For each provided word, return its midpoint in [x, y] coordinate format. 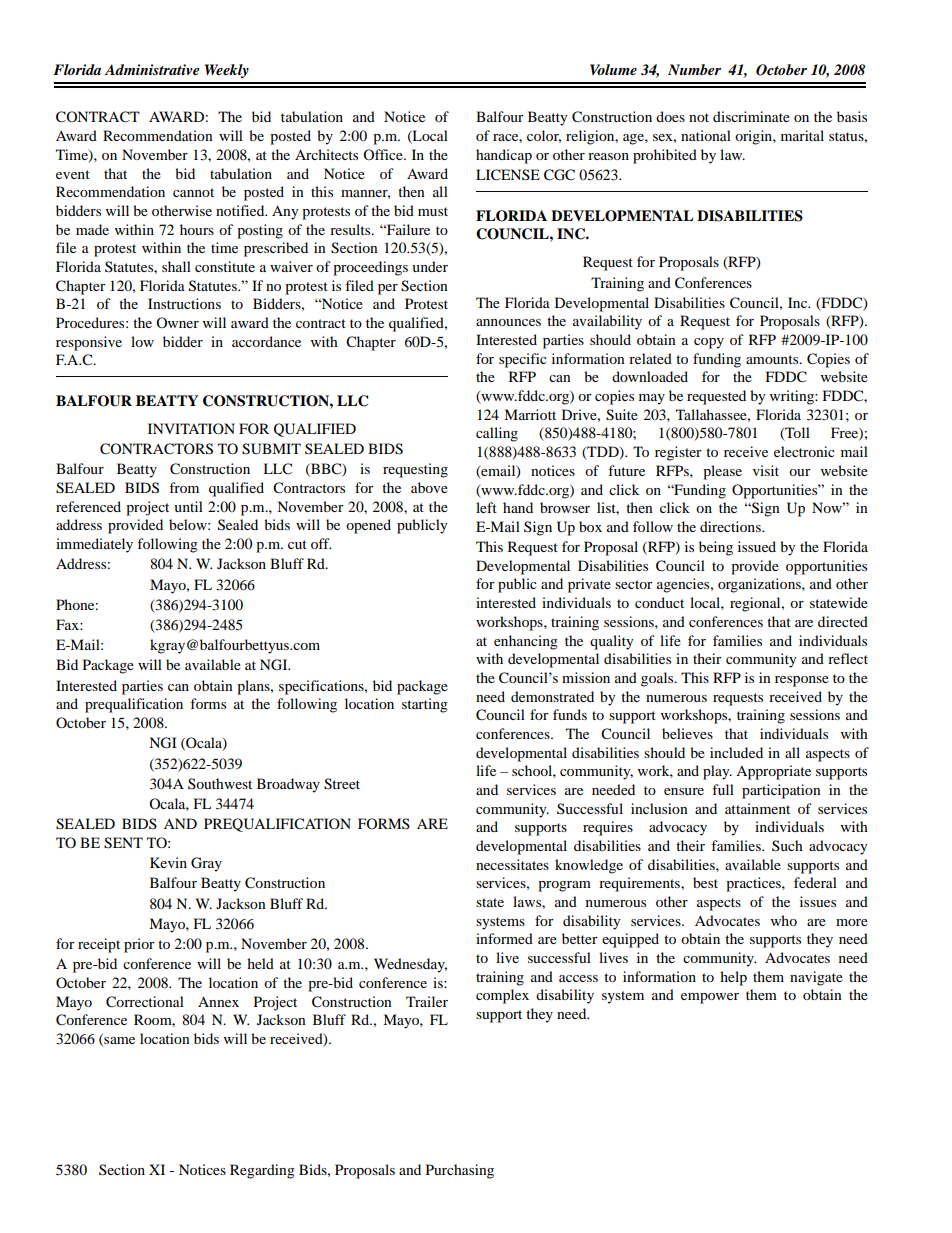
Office [384, 154]
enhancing [526, 642]
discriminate [751, 116]
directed [843, 621]
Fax [68, 624]
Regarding [262, 1171]
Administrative [152, 69]
